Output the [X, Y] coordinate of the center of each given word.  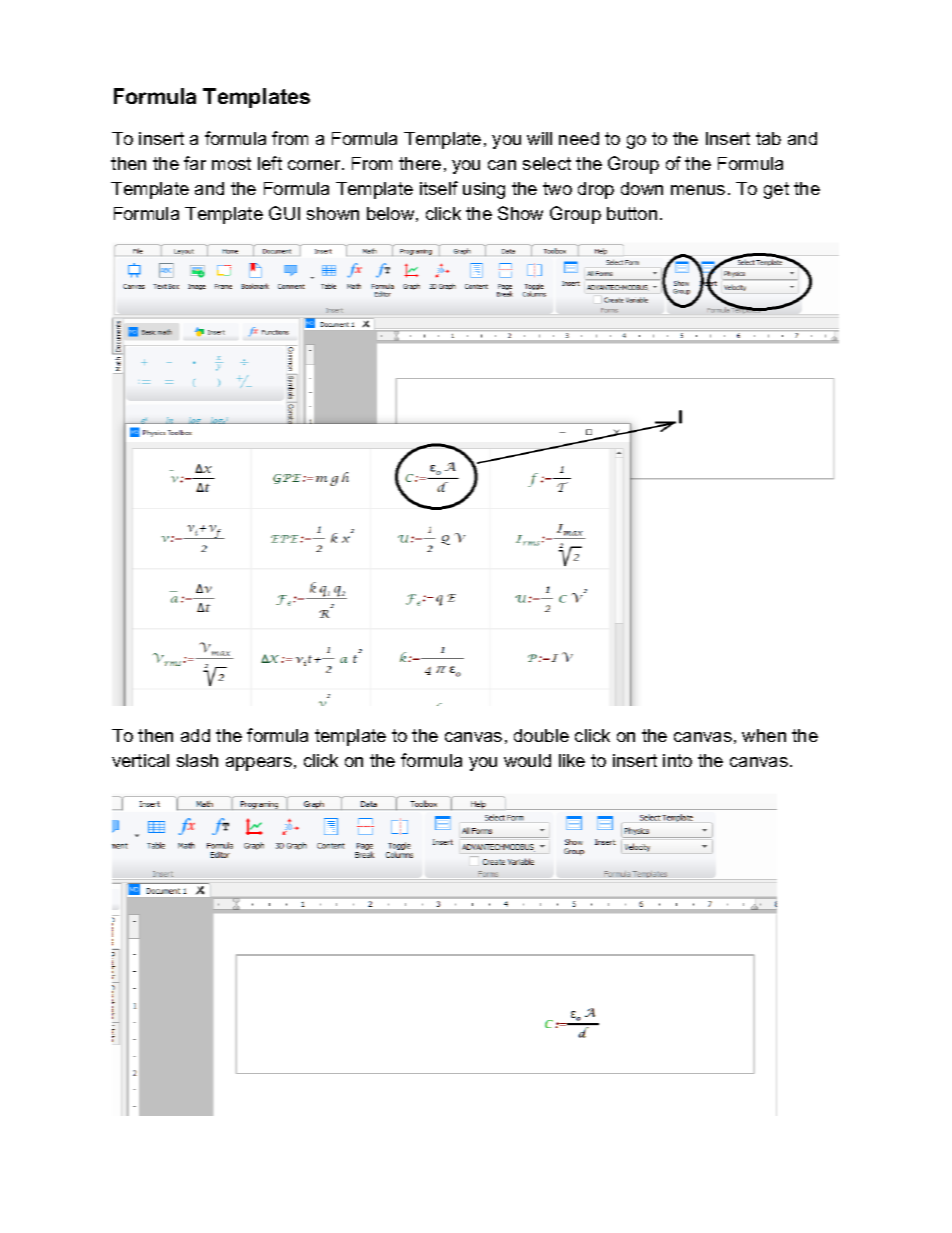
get [776, 190]
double [541, 735]
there [420, 163]
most [231, 163]
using [484, 190]
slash [197, 760]
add [195, 735]
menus [698, 190]
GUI [284, 213]
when [764, 735]
